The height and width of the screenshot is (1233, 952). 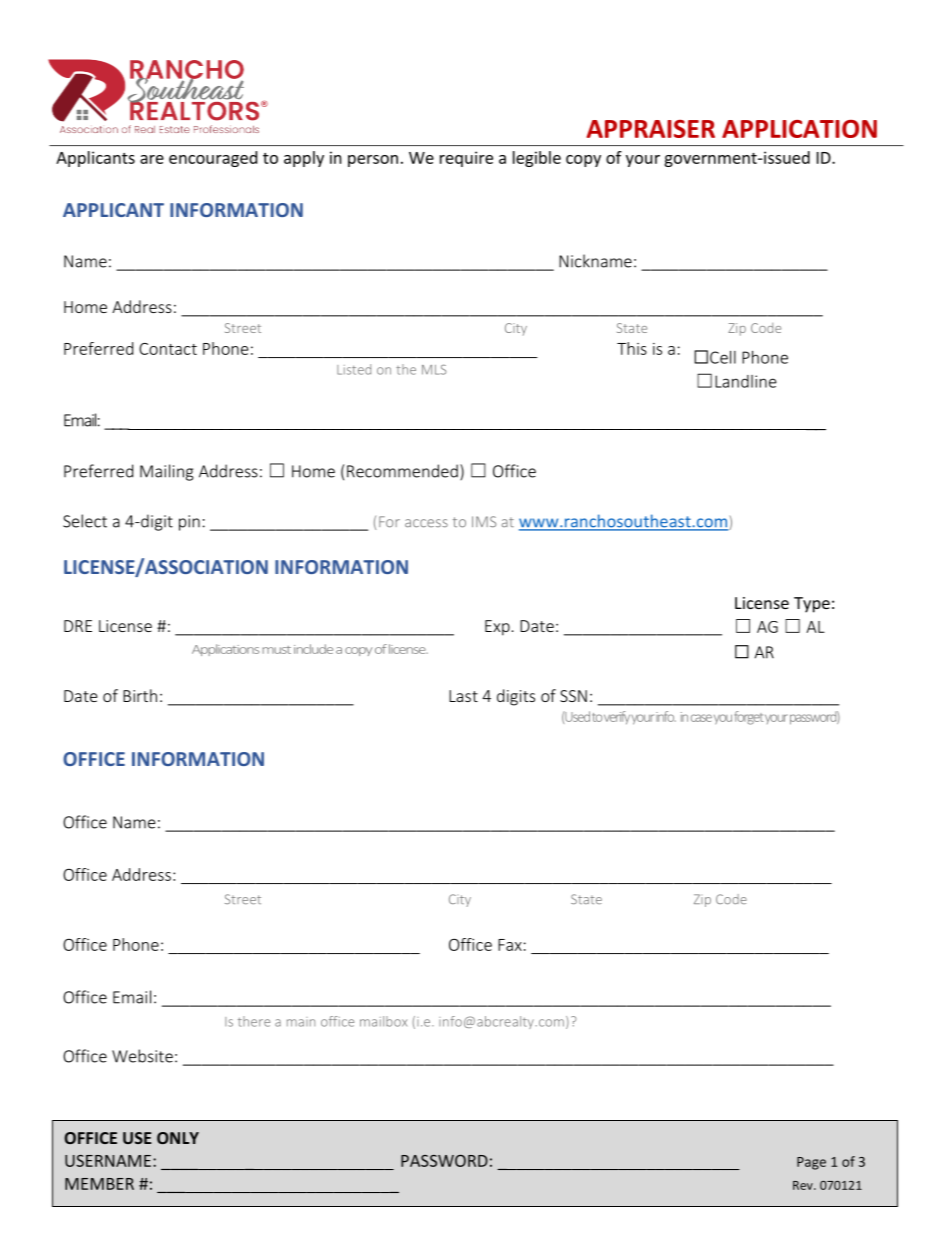 What do you see at coordinates (152, 159) in the screenshot?
I see `are` at bounding box center [152, 159].
